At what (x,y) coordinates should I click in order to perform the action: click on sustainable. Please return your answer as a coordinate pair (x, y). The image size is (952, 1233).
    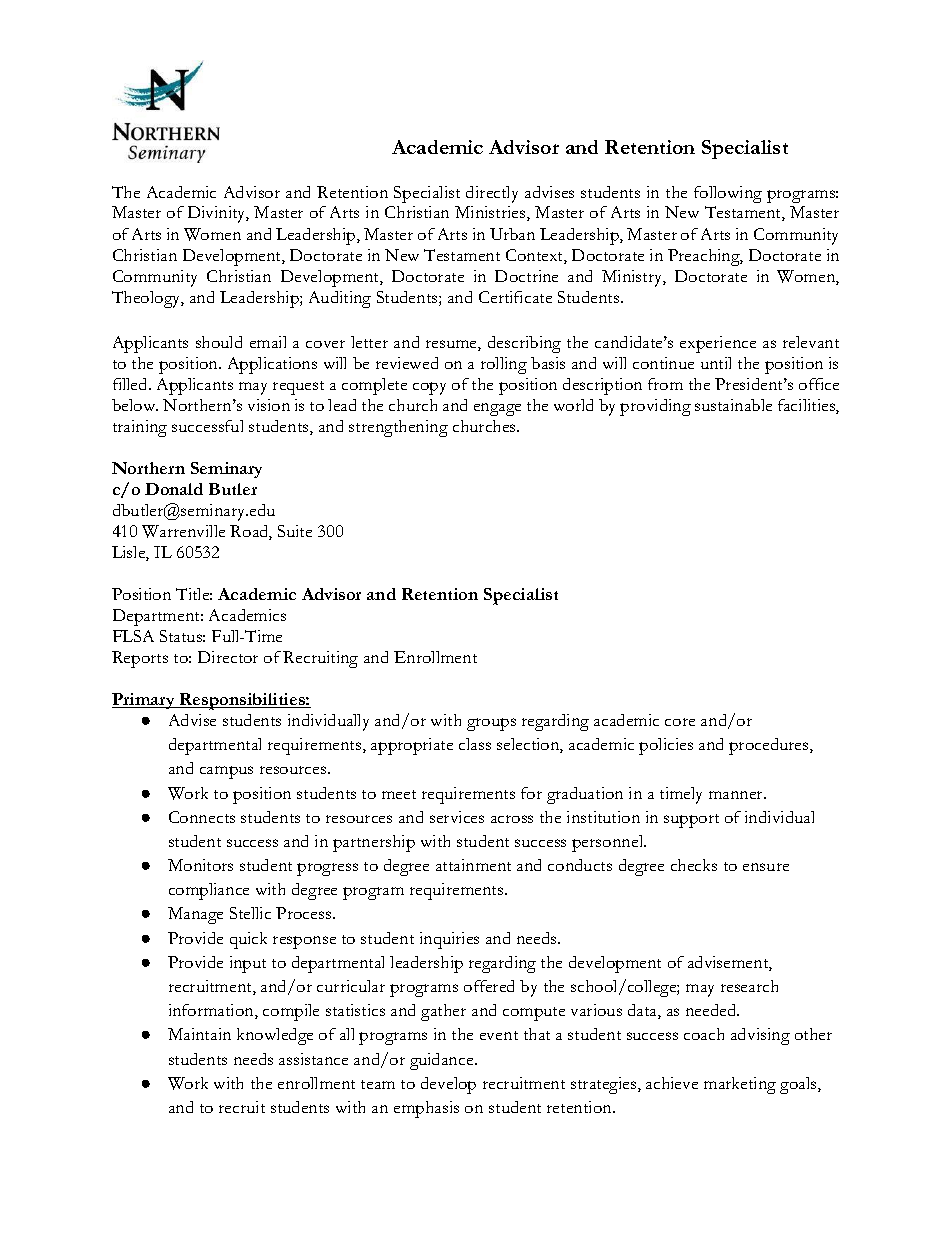
    Looking at the image, I should click on (733, 405).
